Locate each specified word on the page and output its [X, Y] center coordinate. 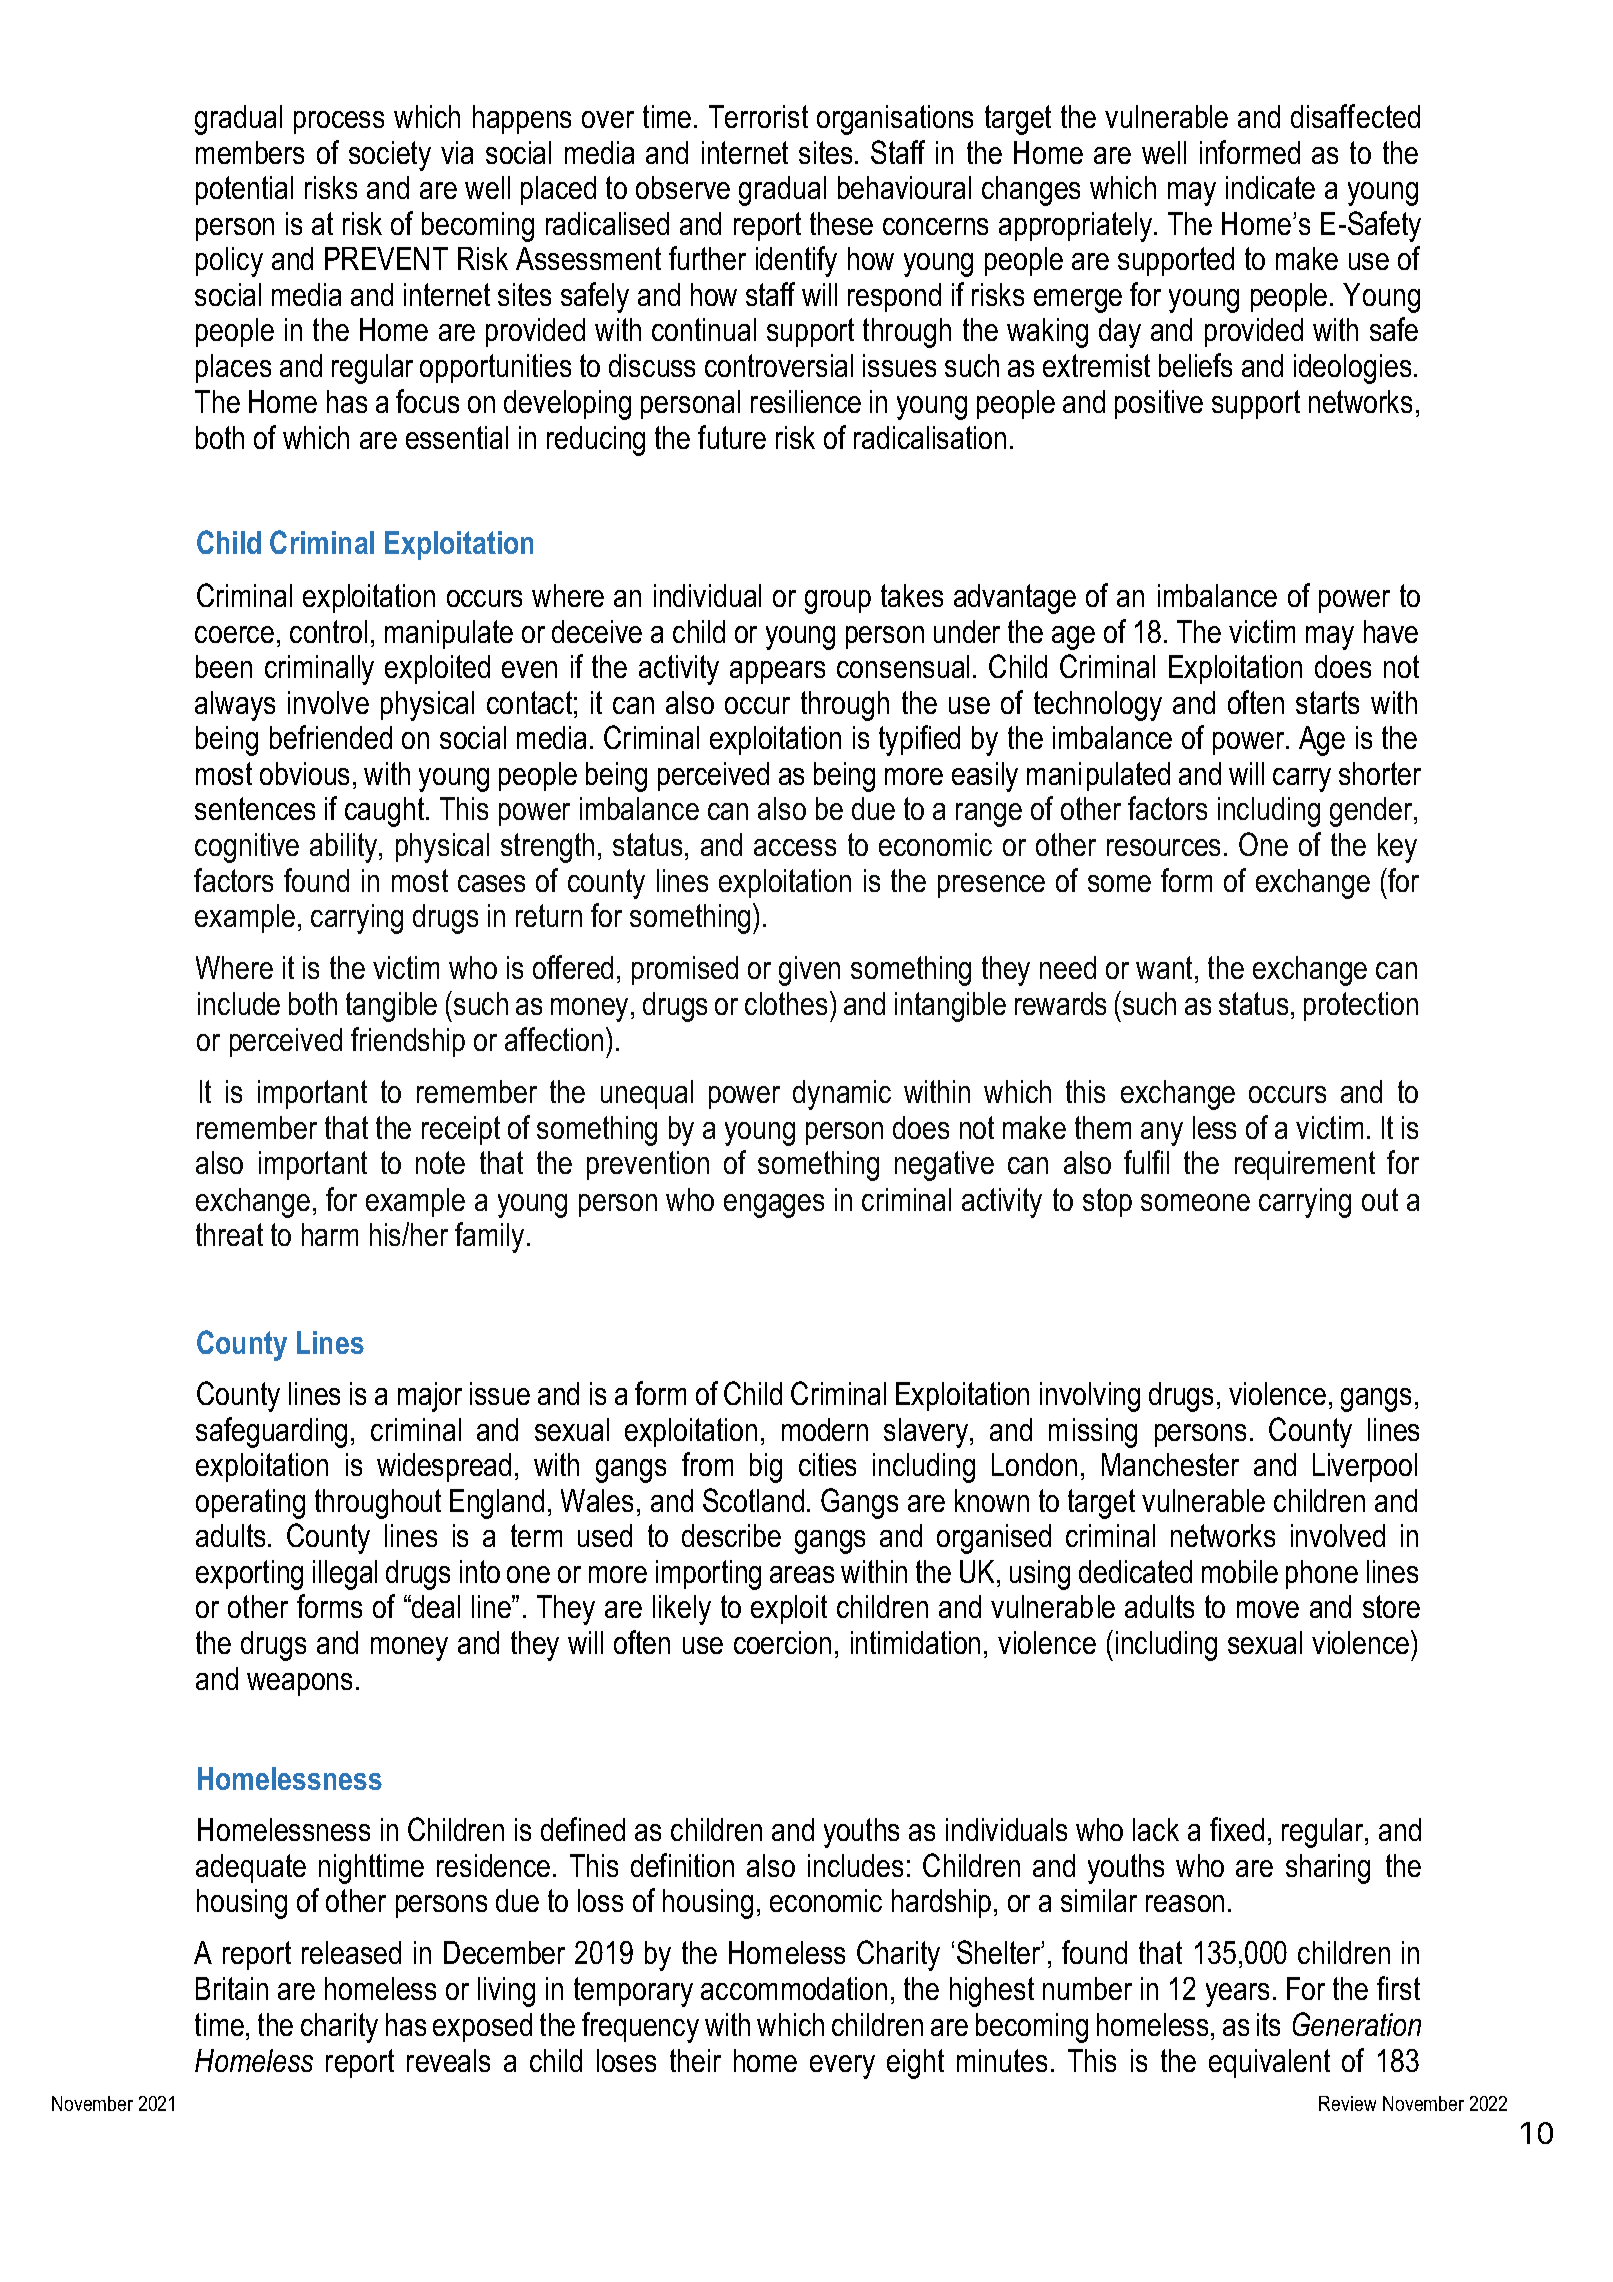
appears [777, 672]
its [1268, 2024]
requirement [1305, 1165]
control [328, 631]
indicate [1270, 187]
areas [802, 1574]
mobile [1240, 1571]
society [390, 156]
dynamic [842, 1095]
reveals [448, 2060]
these [841, 223]
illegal [345, 1575]
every [842, 2067]
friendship [408, 1042]
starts [1327, 702]
